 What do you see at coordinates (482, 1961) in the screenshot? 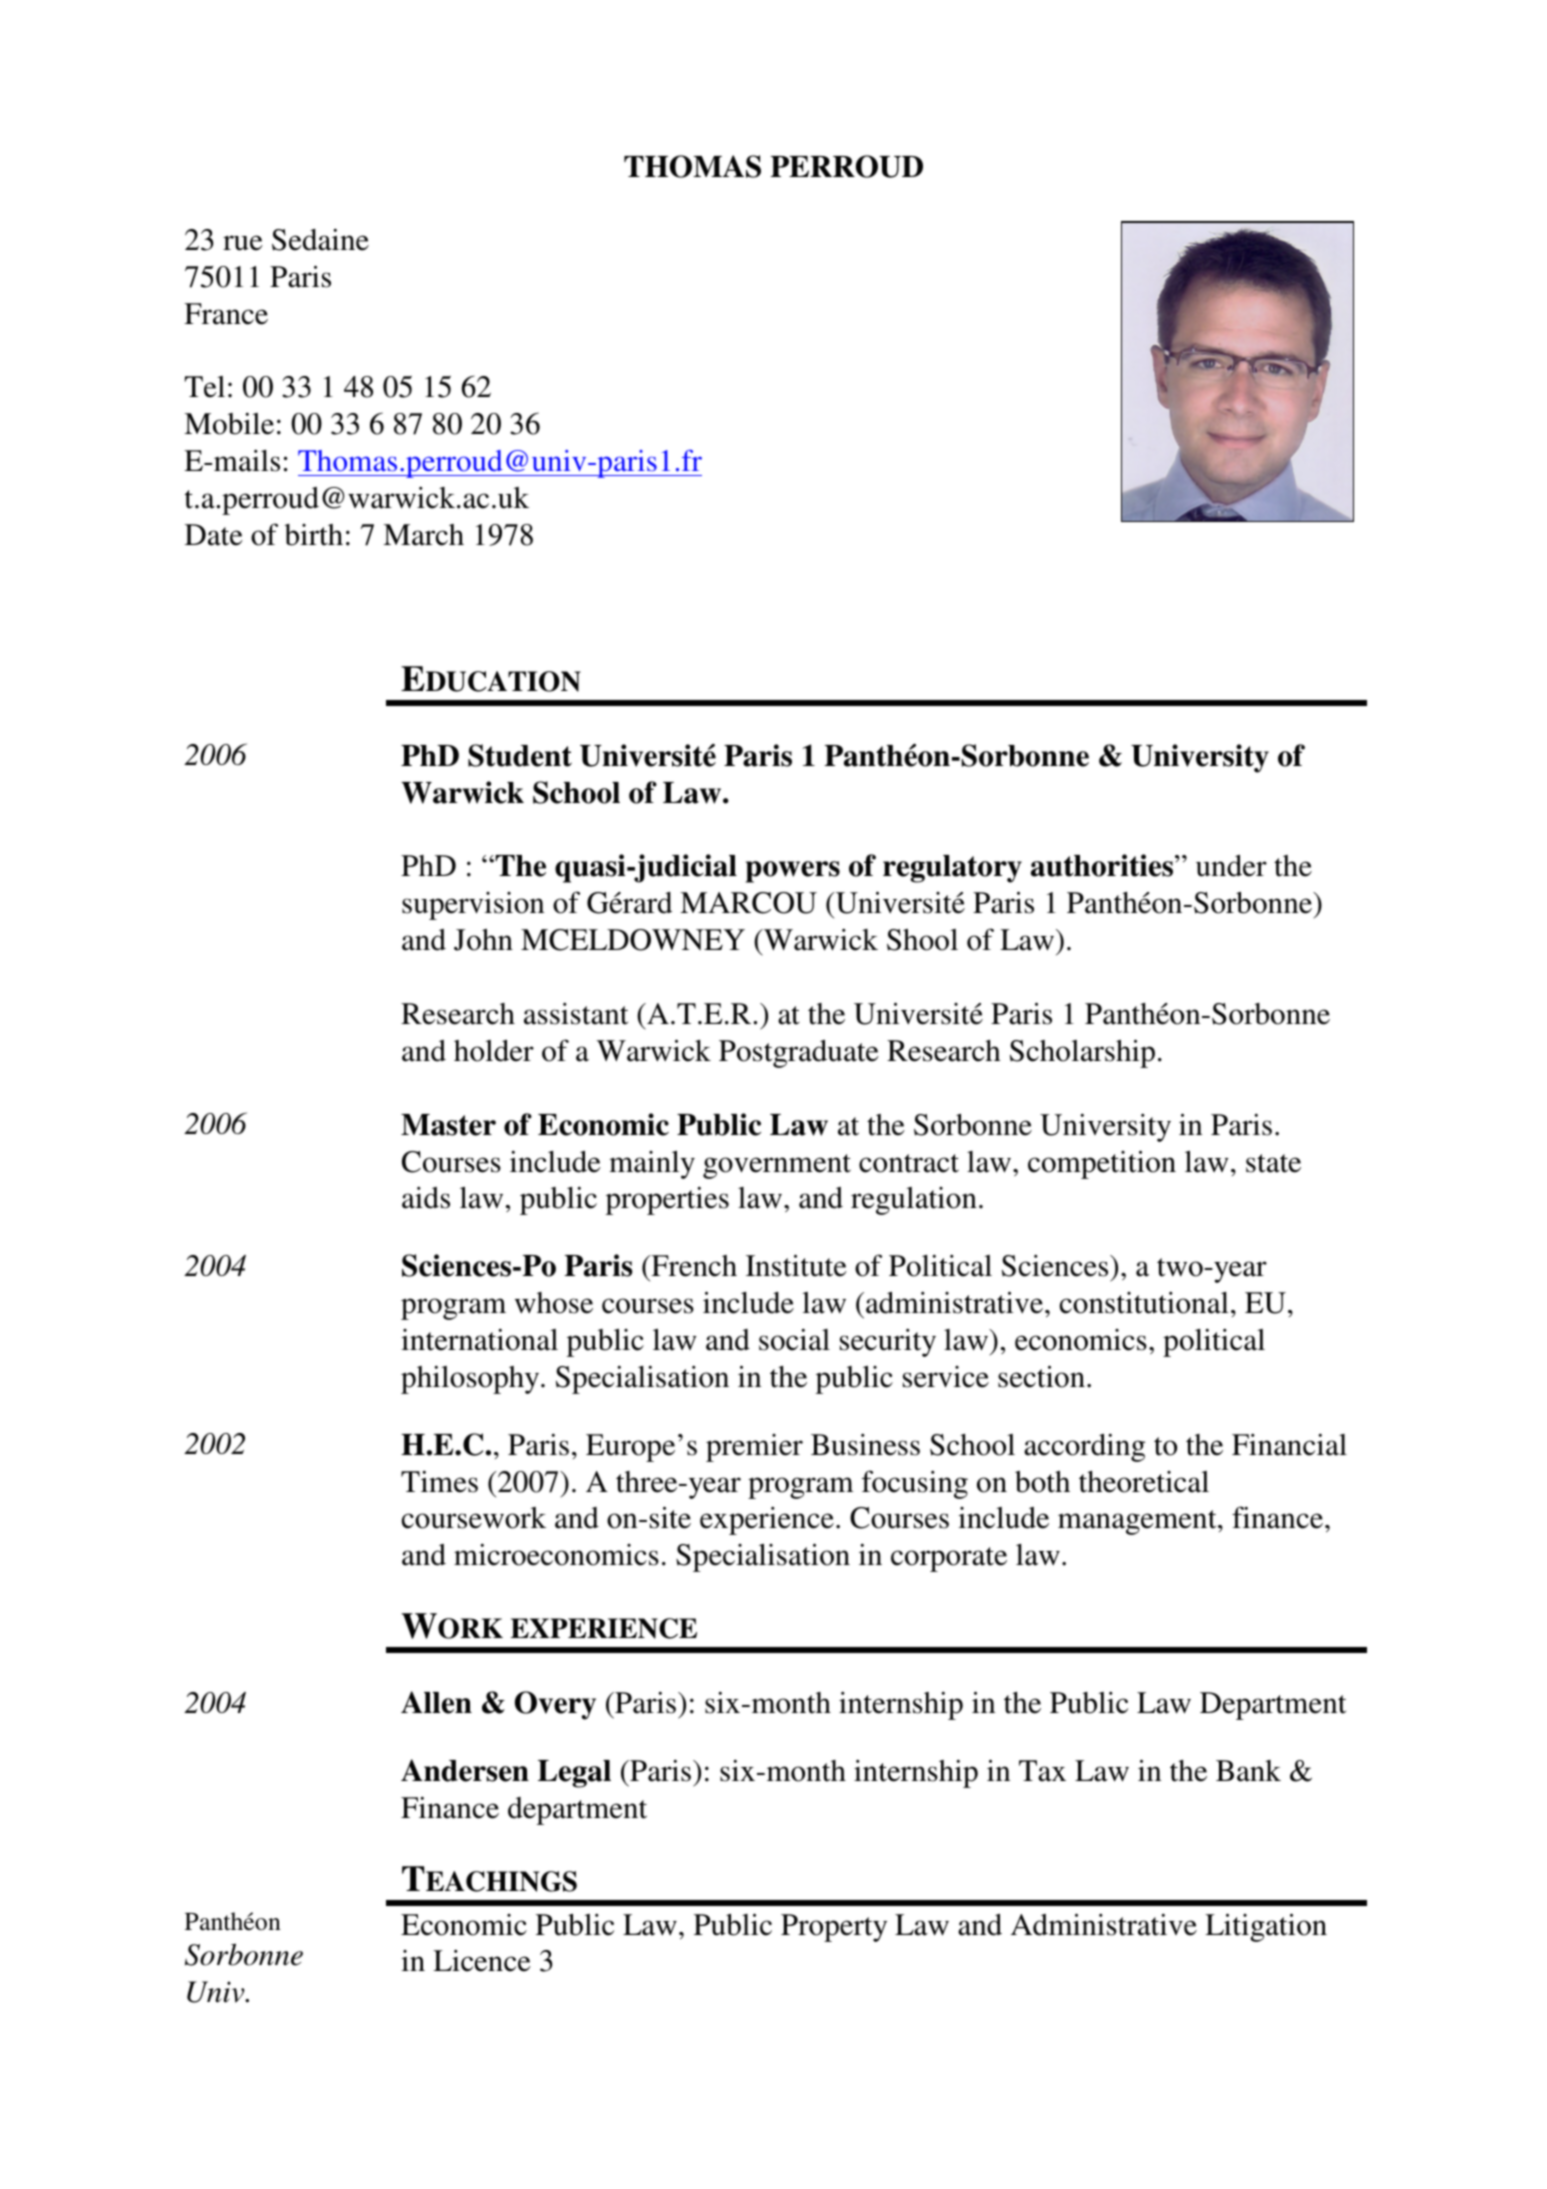
I see `Licence` at bounding box center [482, 1961].
